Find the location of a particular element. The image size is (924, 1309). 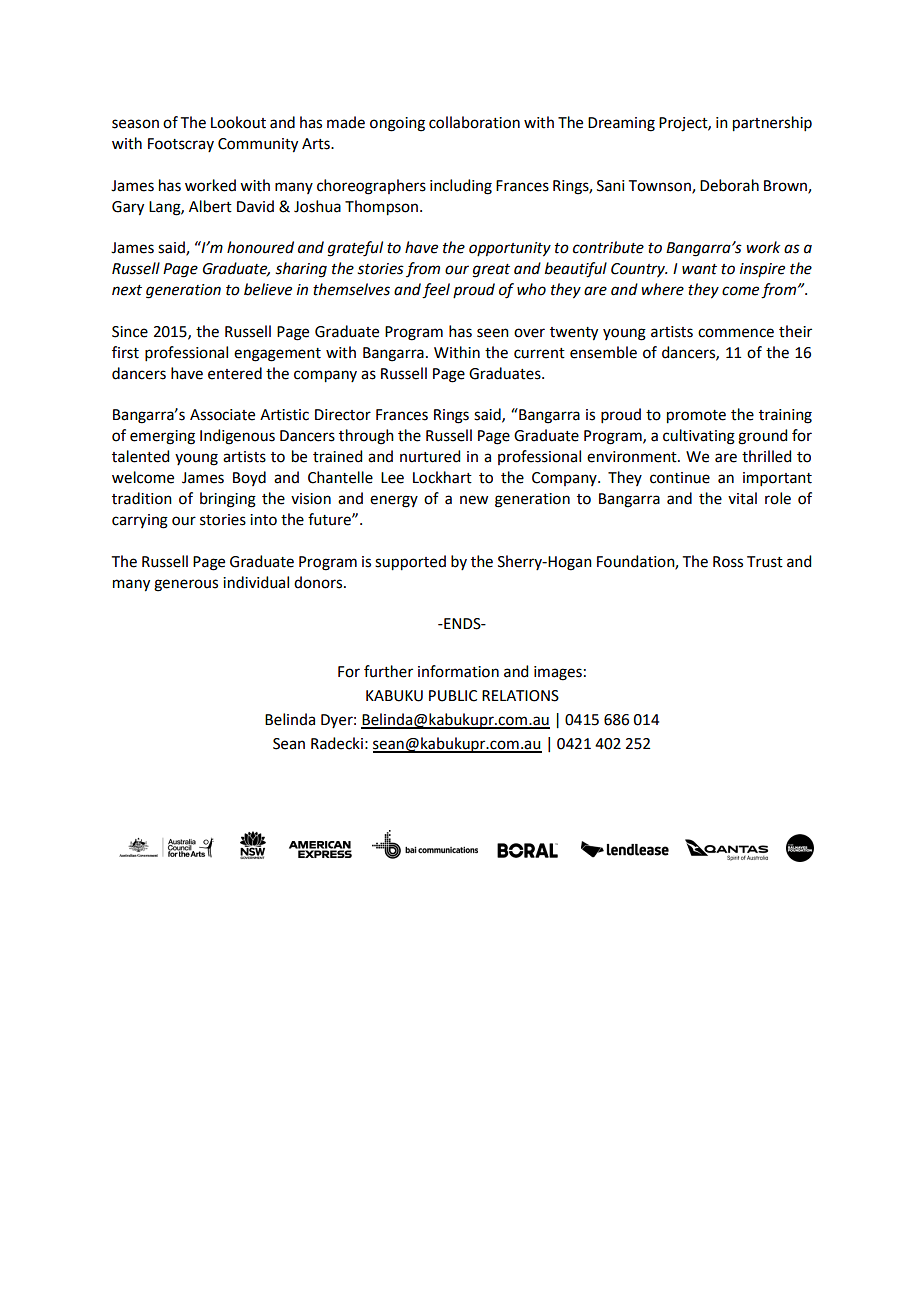

images is located at coordinates (558, 673).
